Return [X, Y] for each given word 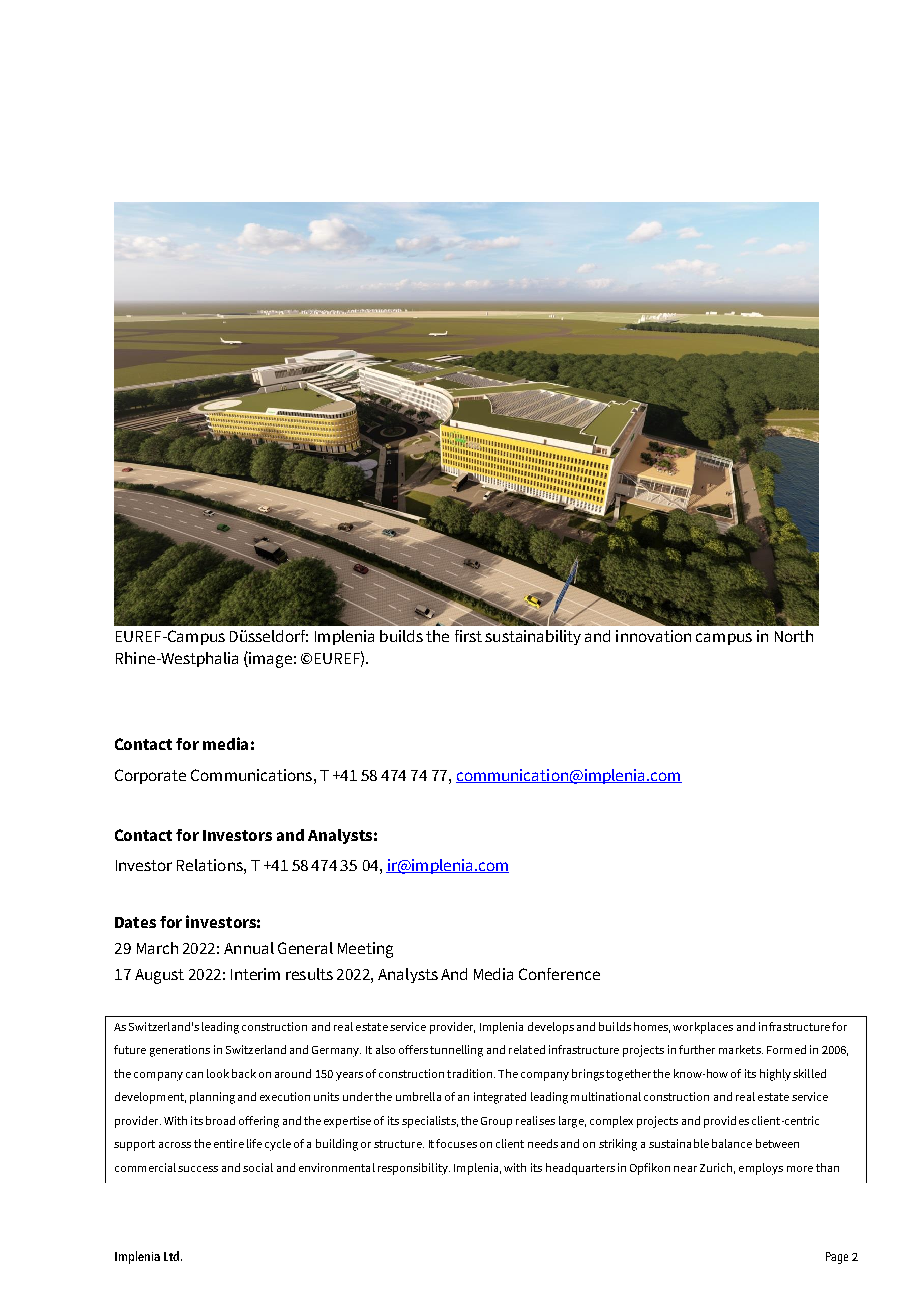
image [269, 660]
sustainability [533, 637]
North [794, 636]
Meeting [365, 950]
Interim [255, 974]
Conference [559, 974]
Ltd [173, 1256]
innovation [653, 636]
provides [726, 1122]
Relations [211, 865]
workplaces [703, 1028]
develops [551, 1028]
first [468, 636]
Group [496, 1122]
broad [220, 1120]
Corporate [150, 776]
